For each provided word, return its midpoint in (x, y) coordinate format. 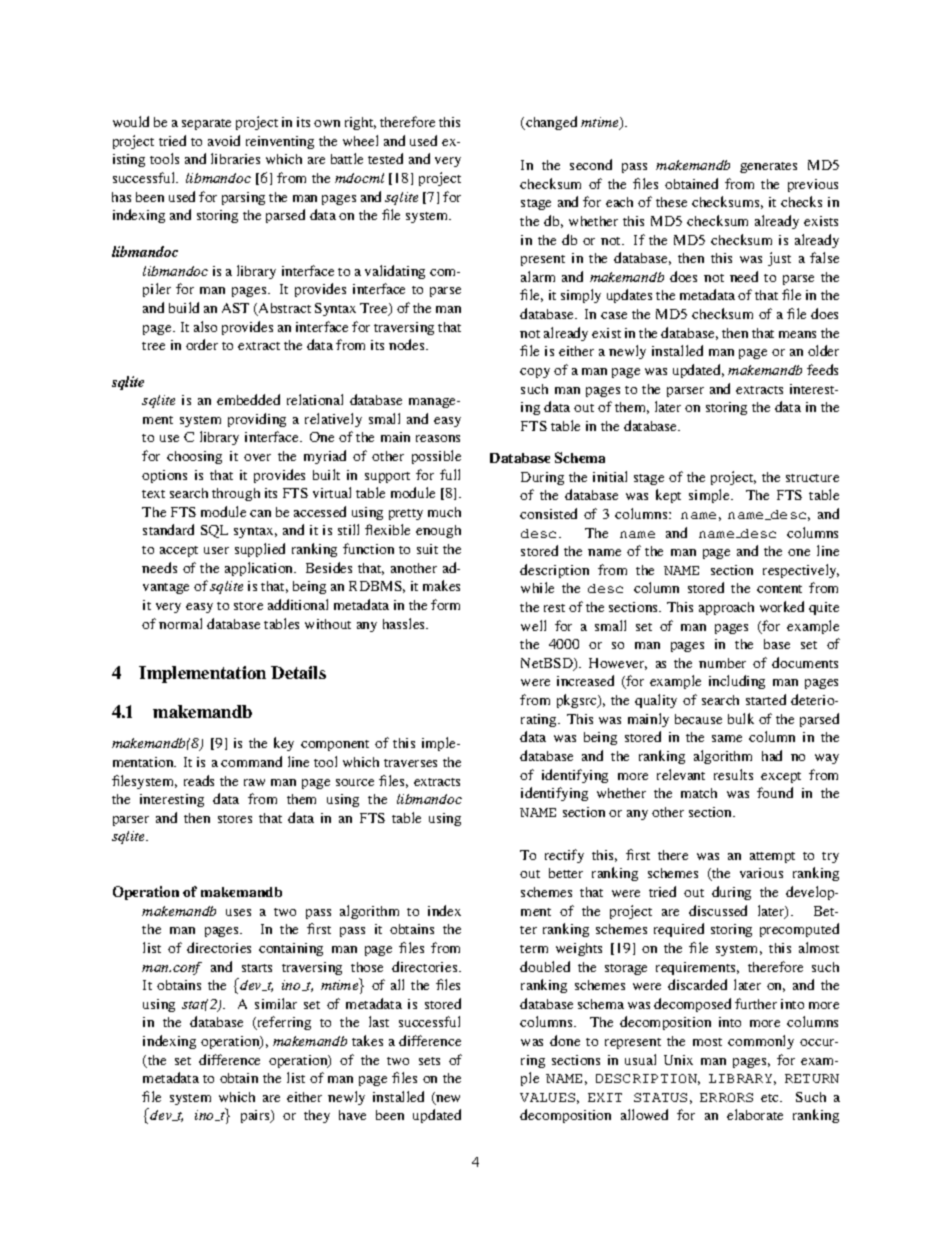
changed (550, 123)
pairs (256, 1116)
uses (238, 912)
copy (535, 373)
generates (768, 167)
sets (429, 1061)
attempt (772, 857)
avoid (224, 140)
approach (726, 608)
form (445, 604)
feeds (822, 369)
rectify (564, 856)
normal (180, 623)
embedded (248, 399)
